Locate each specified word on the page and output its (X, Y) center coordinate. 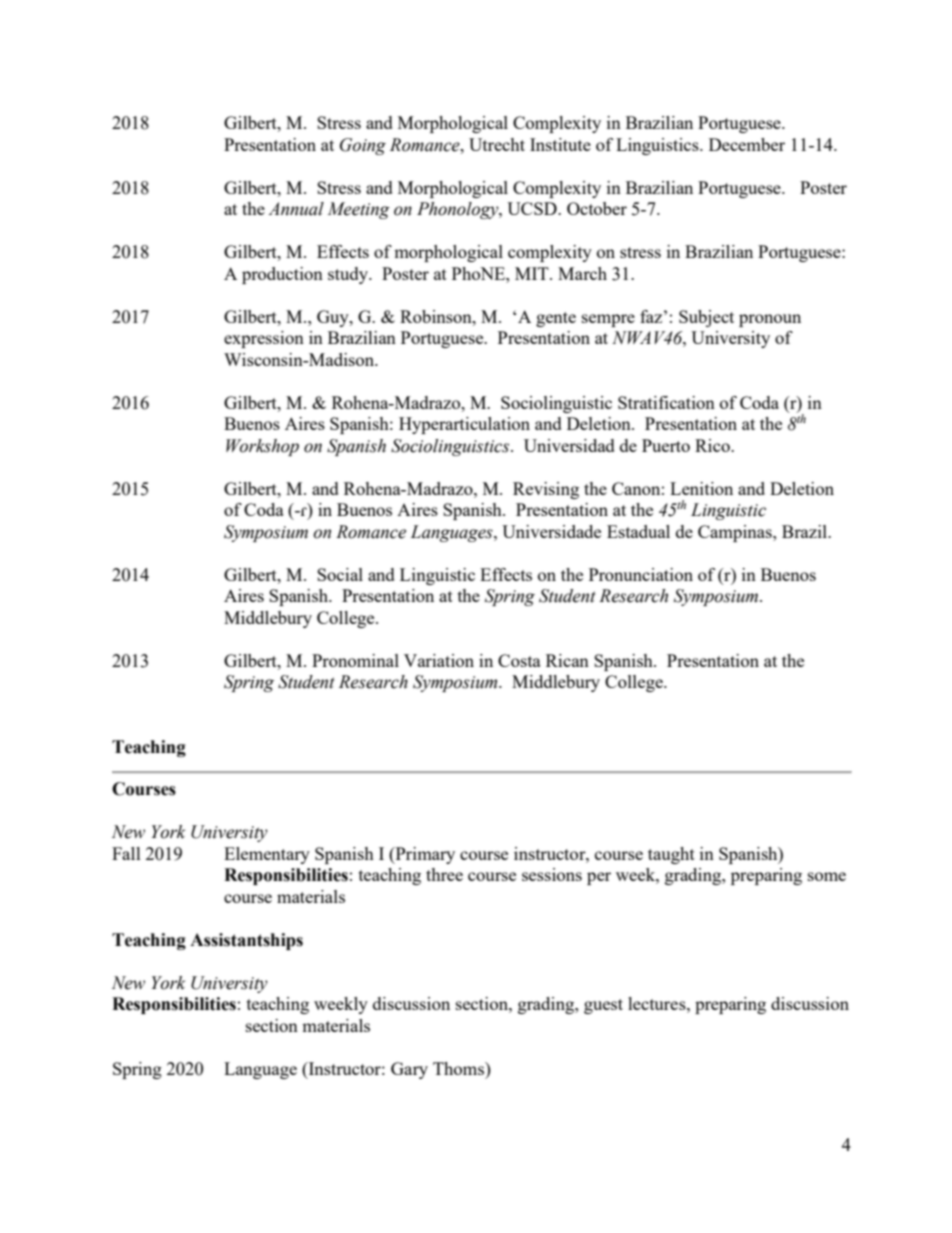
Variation (439, 660)
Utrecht (497, 144)
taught (671, 855)
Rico (713, 445)
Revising (546, 490)
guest (603, 1006)
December (747, 144)
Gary (409, 1070)
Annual (296, 209)
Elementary (267, 855)
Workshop (262, 447)
